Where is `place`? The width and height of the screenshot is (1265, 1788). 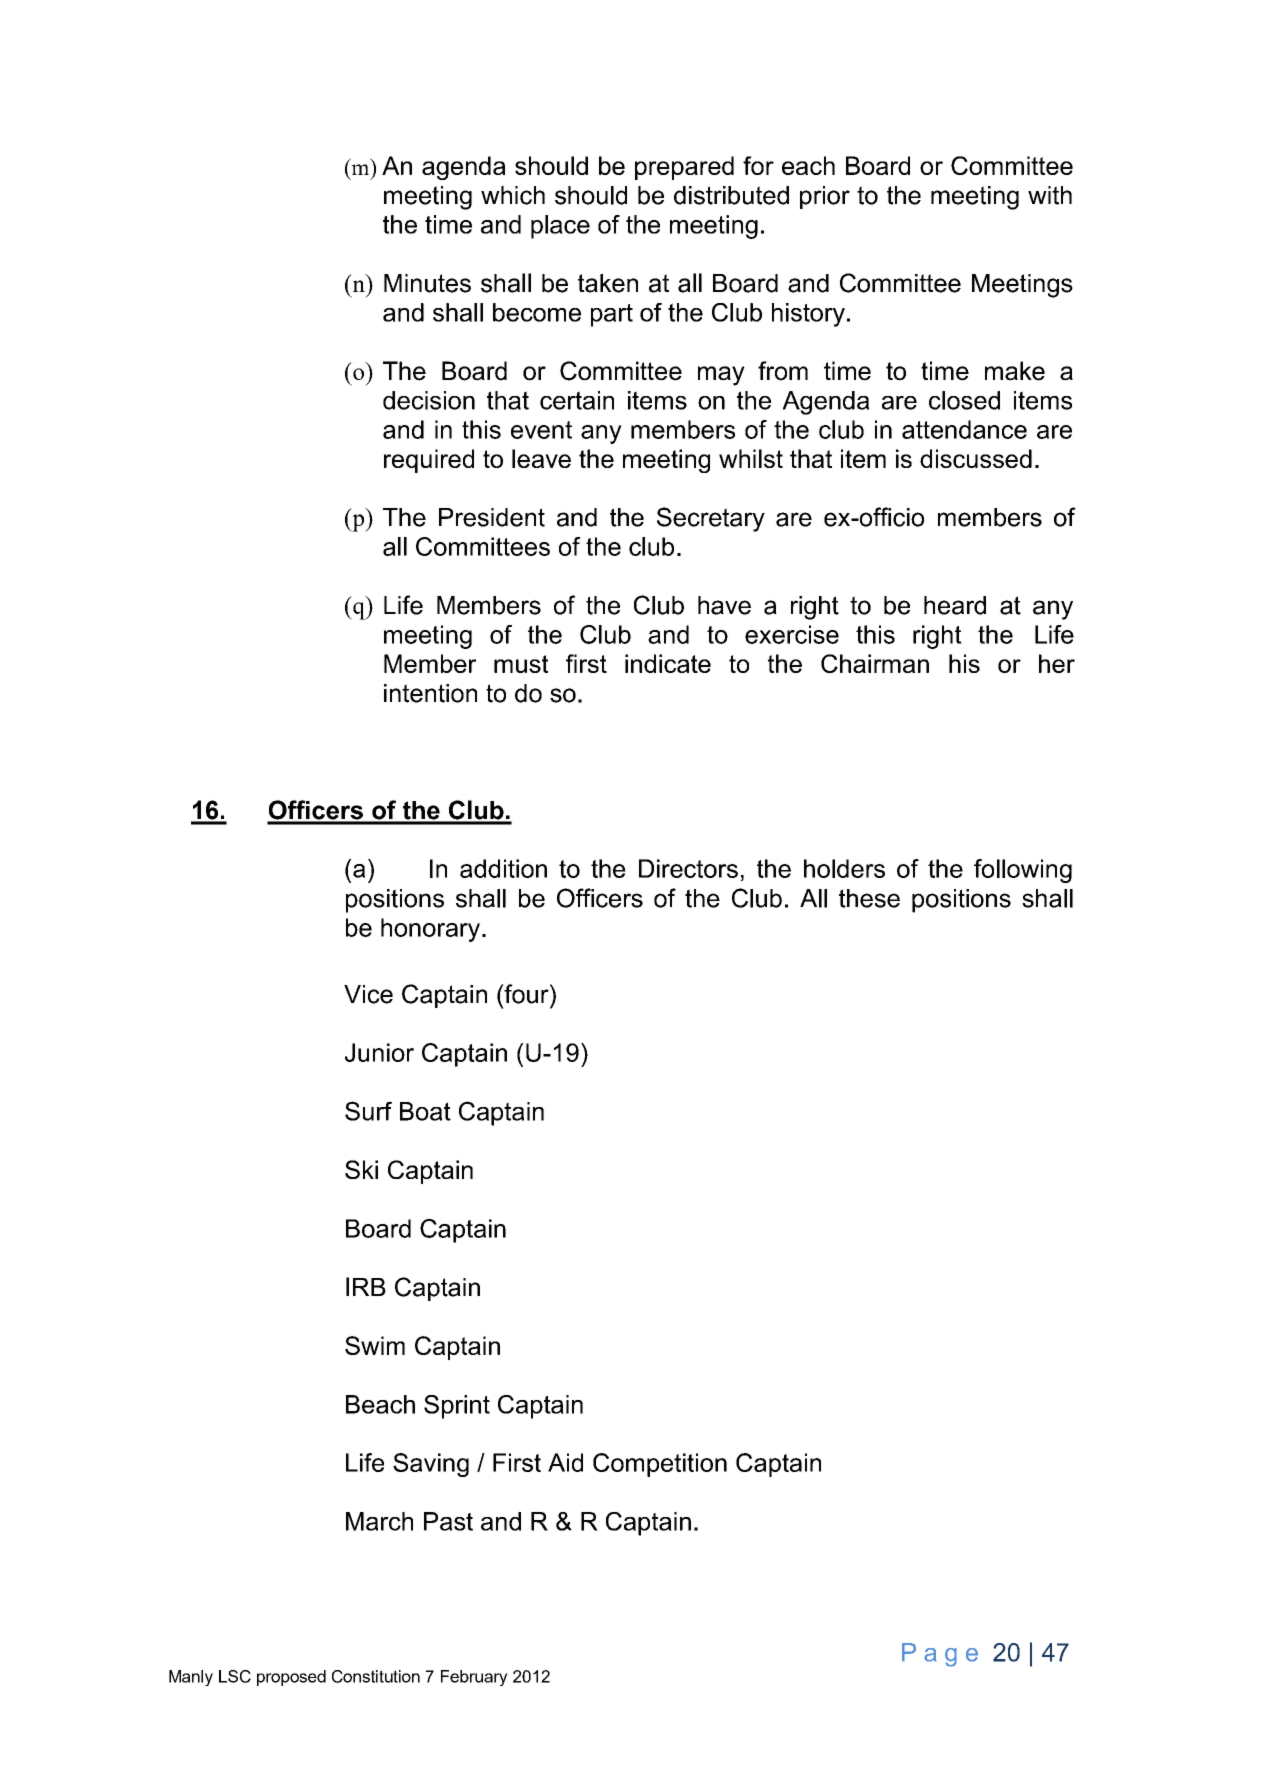 place is located at coordinates (560, 227).
